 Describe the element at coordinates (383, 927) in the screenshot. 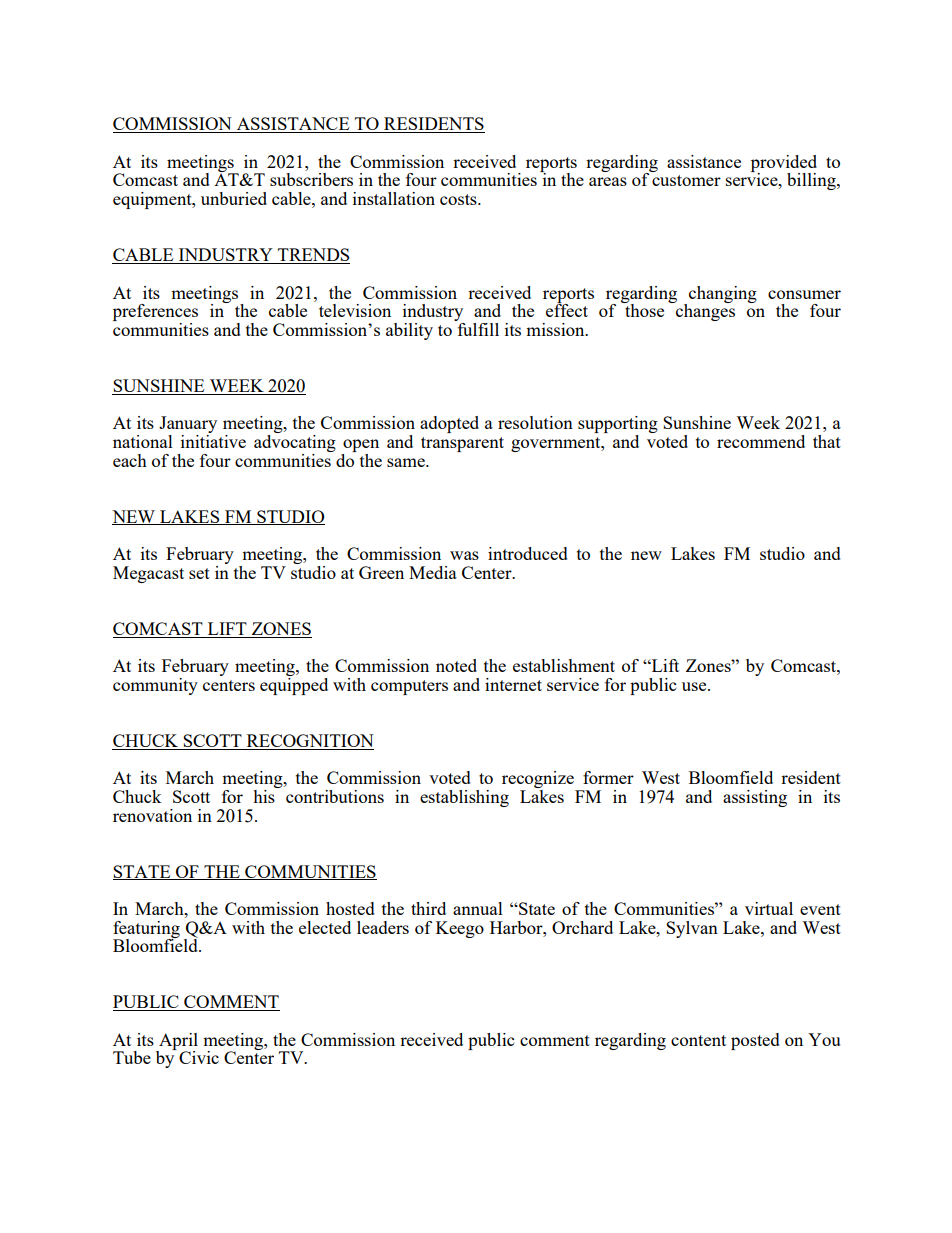

I see `leaders` at that location.
